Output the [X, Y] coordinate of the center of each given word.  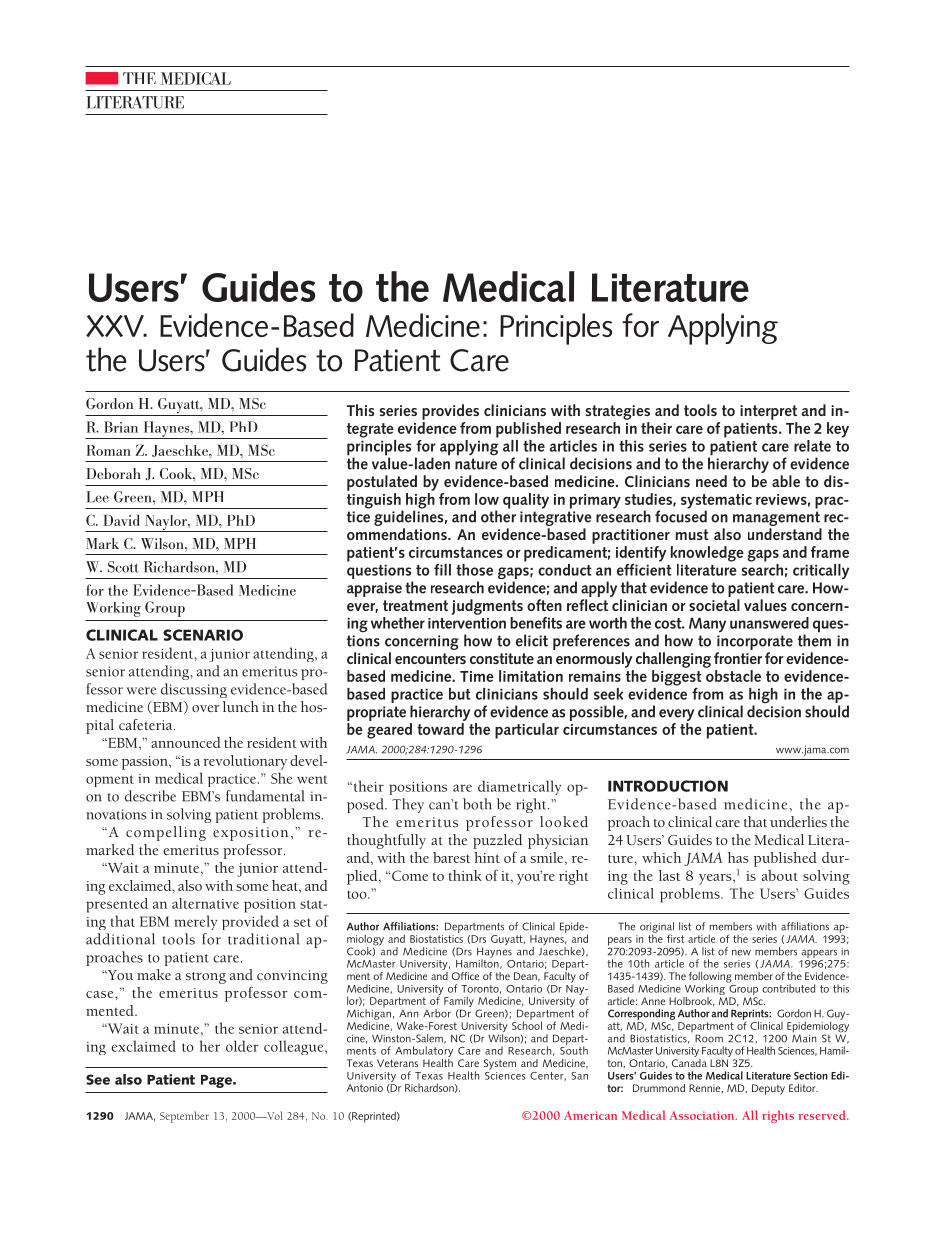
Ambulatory [424, 1053]
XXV [116, 326]
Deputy [768, 1089]
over [205, 708]
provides [450, 412]
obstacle [733, 676]
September [184, 1117]
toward [440, 729]
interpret [768, 412]
